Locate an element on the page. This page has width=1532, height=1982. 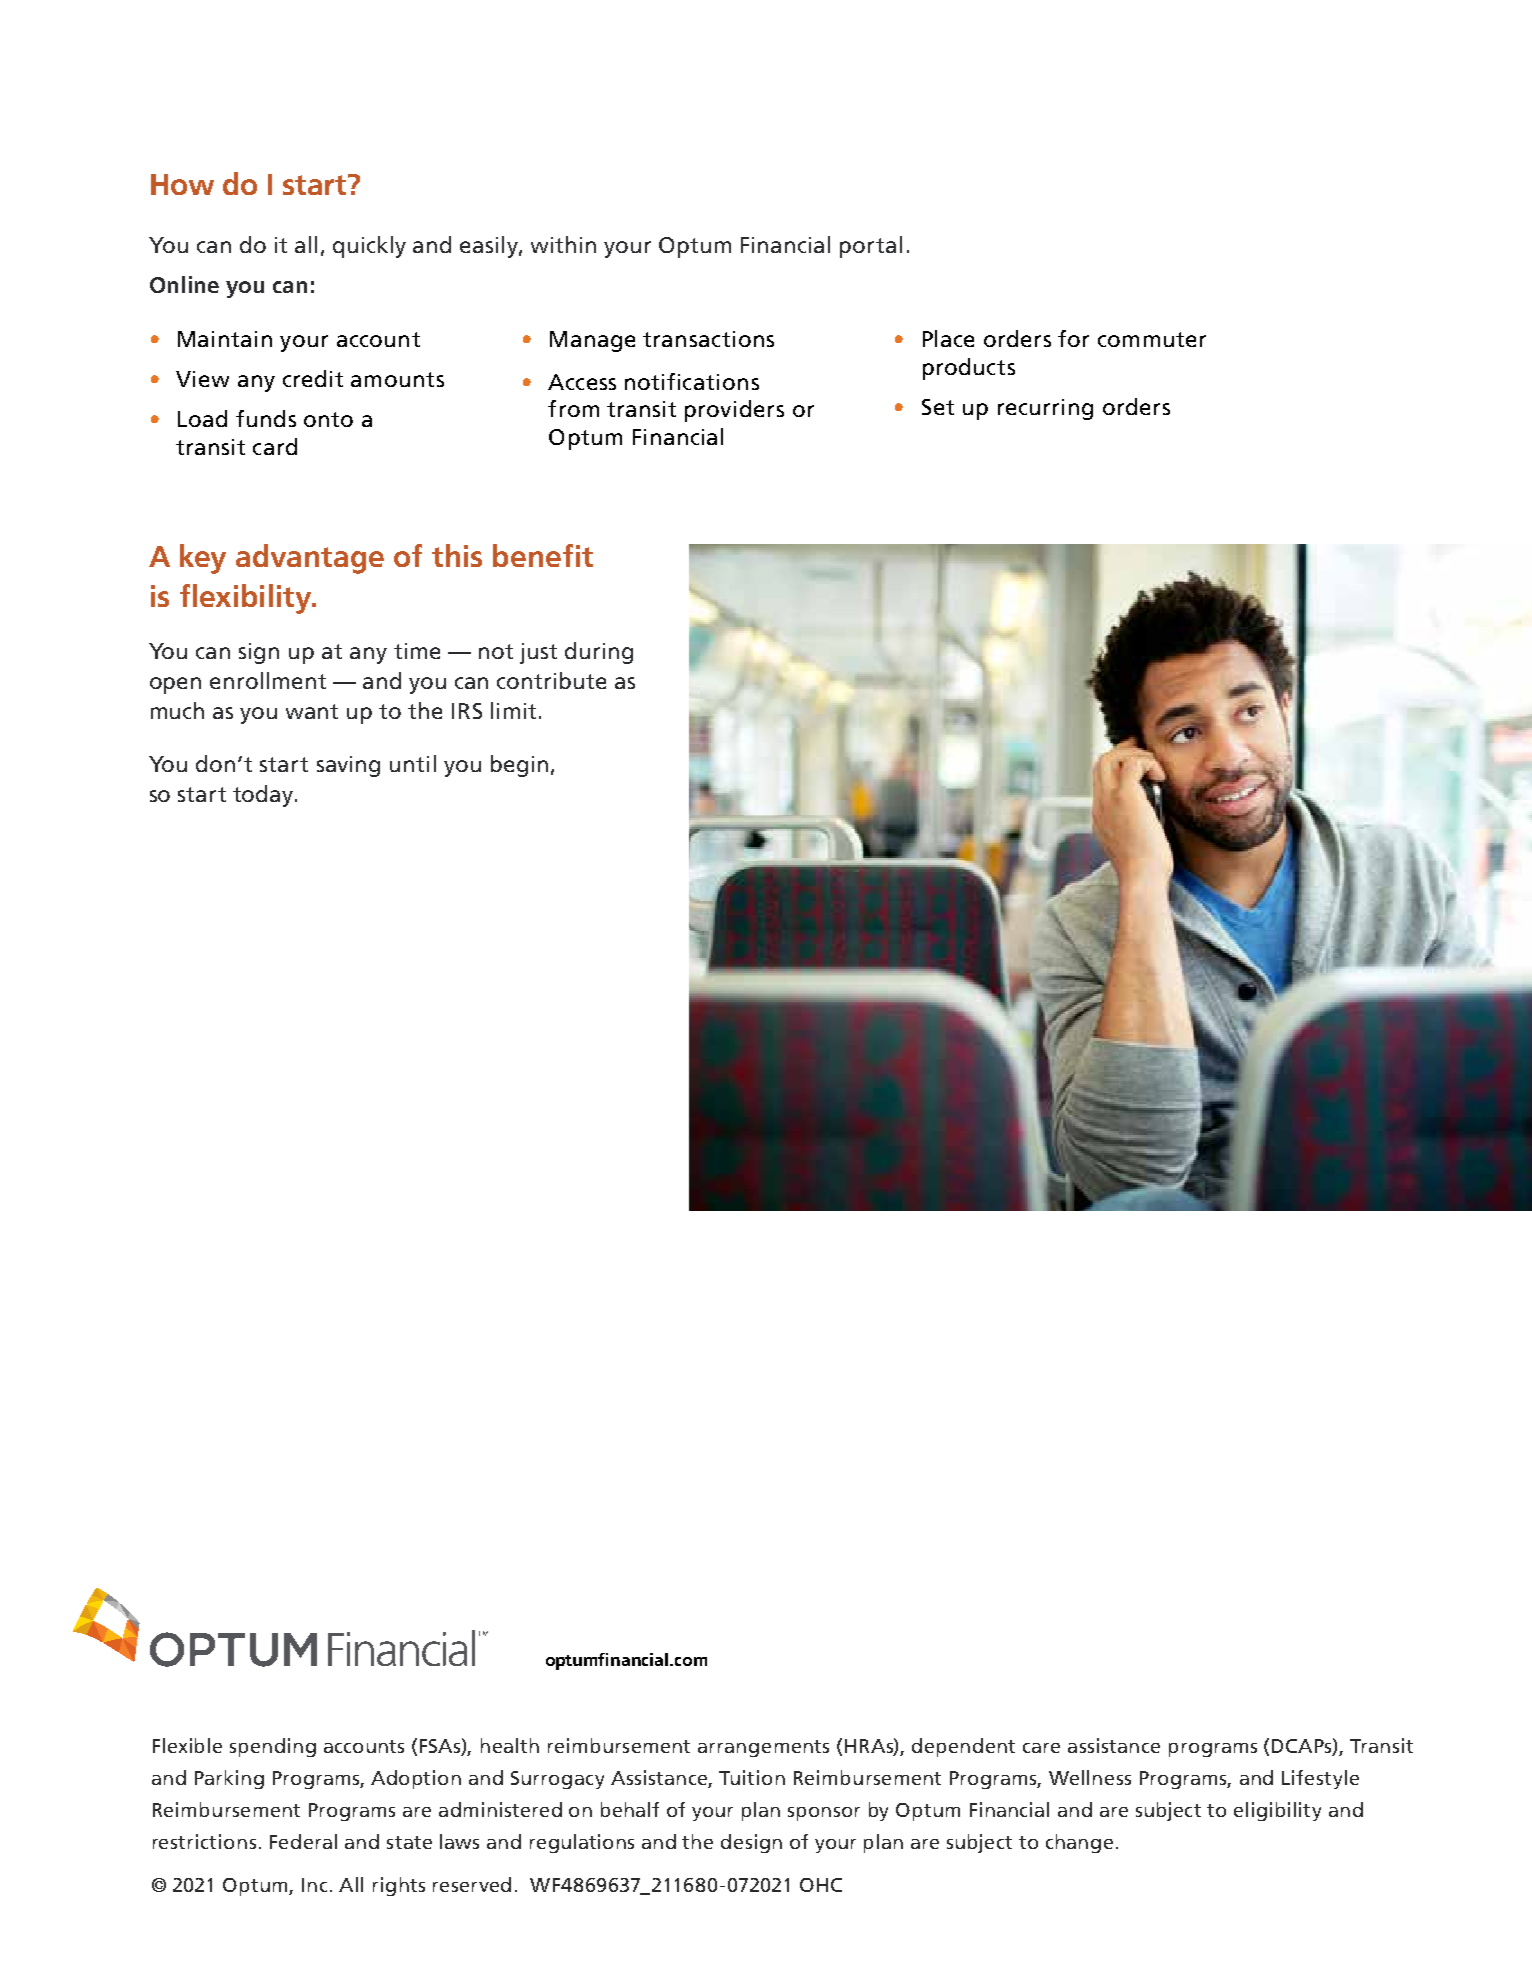
recurring is located at coordinates (1045, 409).
